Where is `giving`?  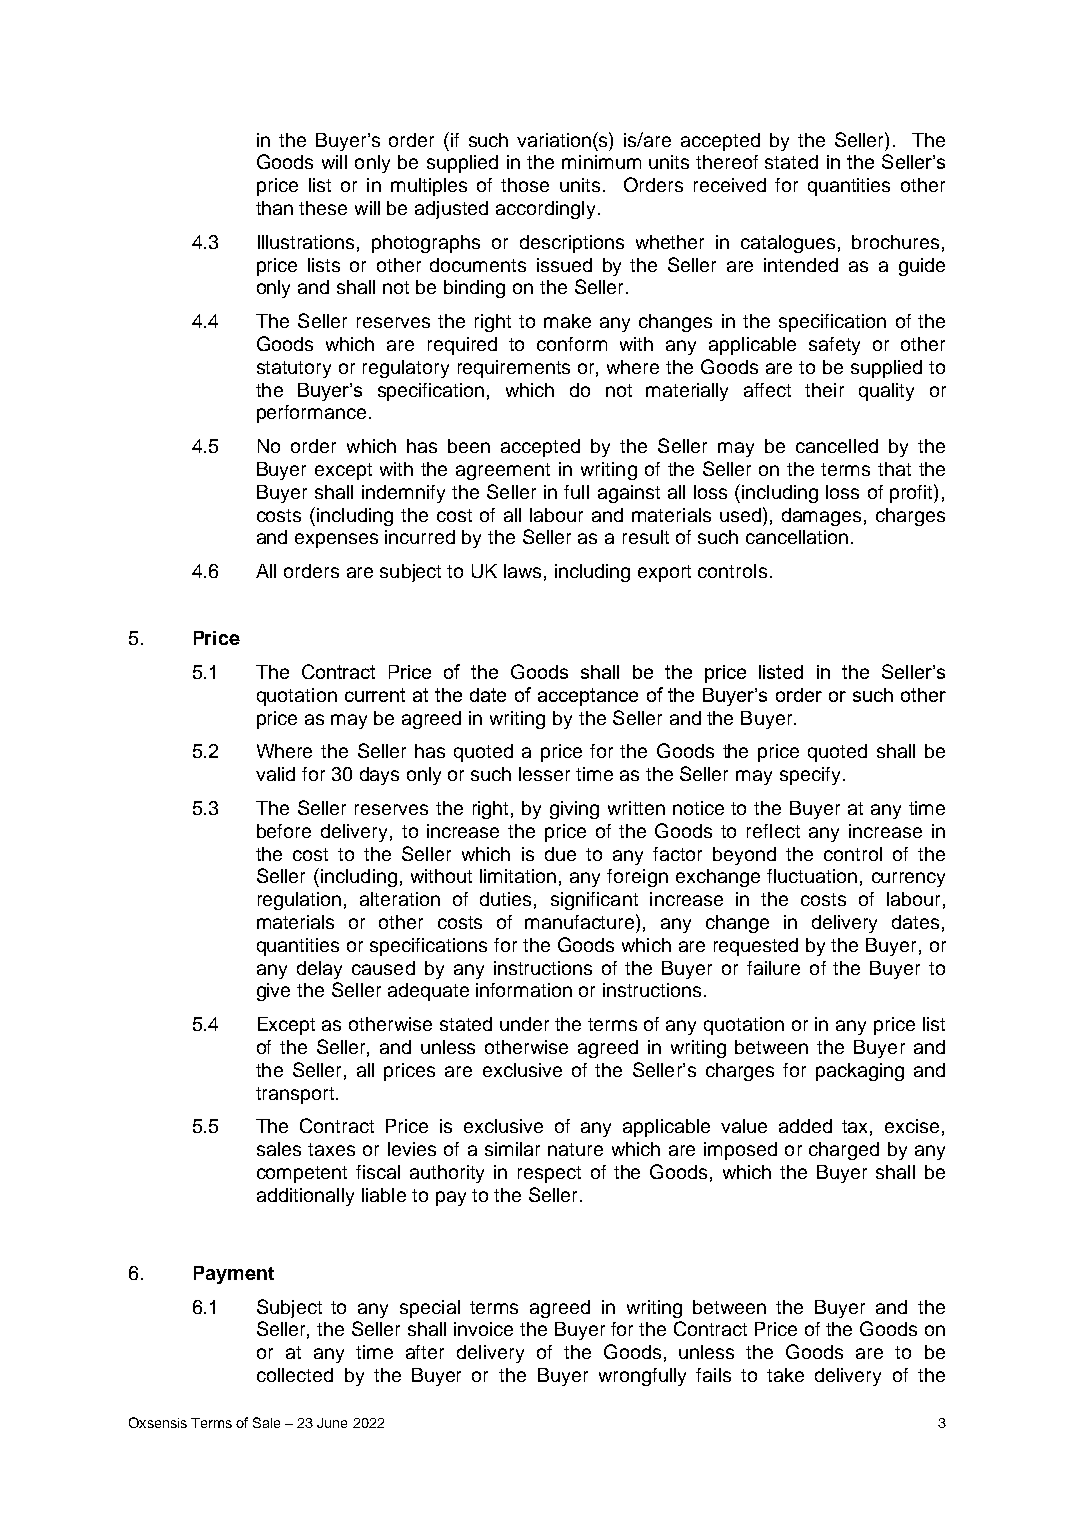
giving is located at coordinates (574, 810).
